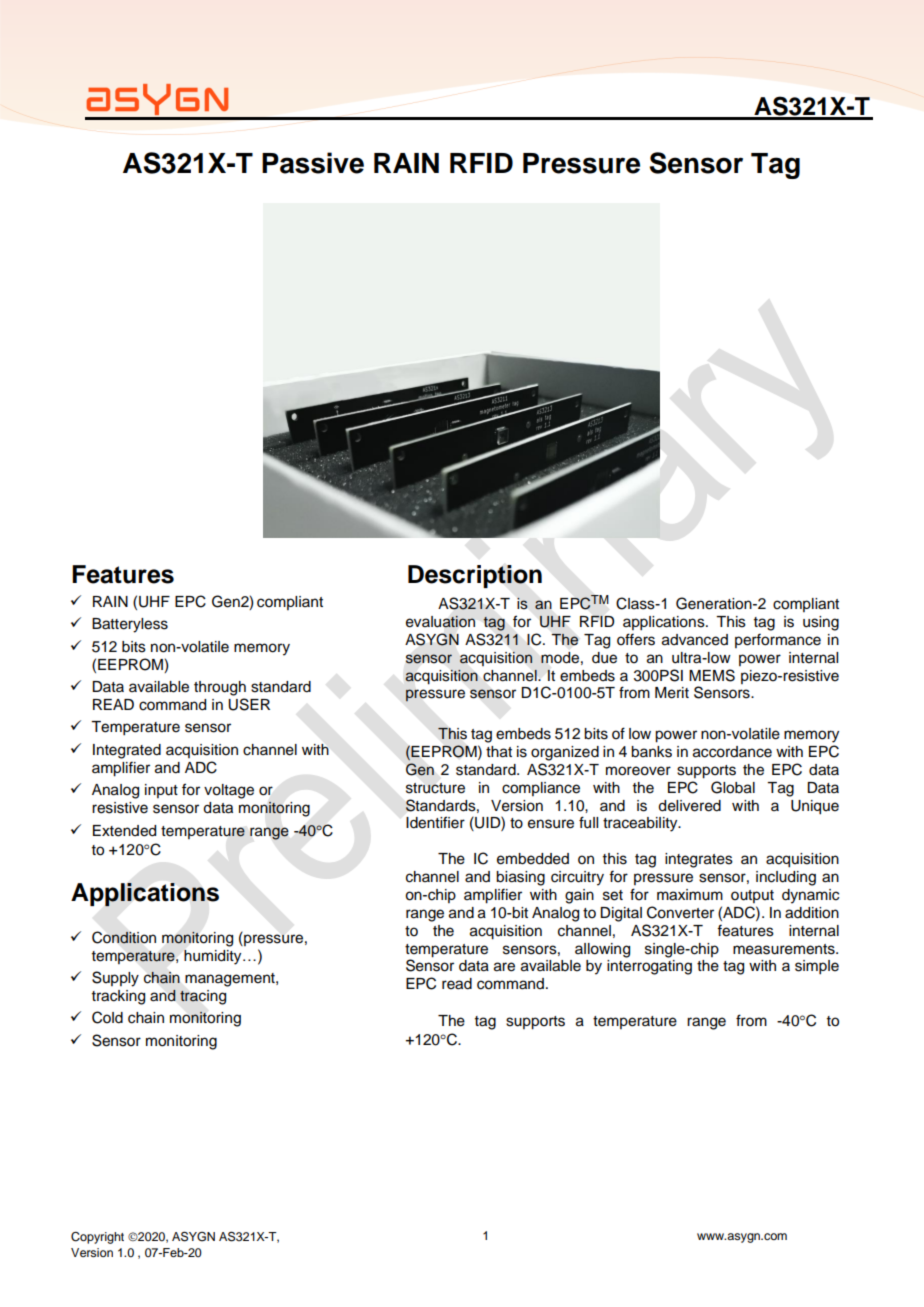 The image size is (924, 1307). What do you see at coordinates (313, 163) in the page?
I see `Passive` at bounding box center [313, 163].
